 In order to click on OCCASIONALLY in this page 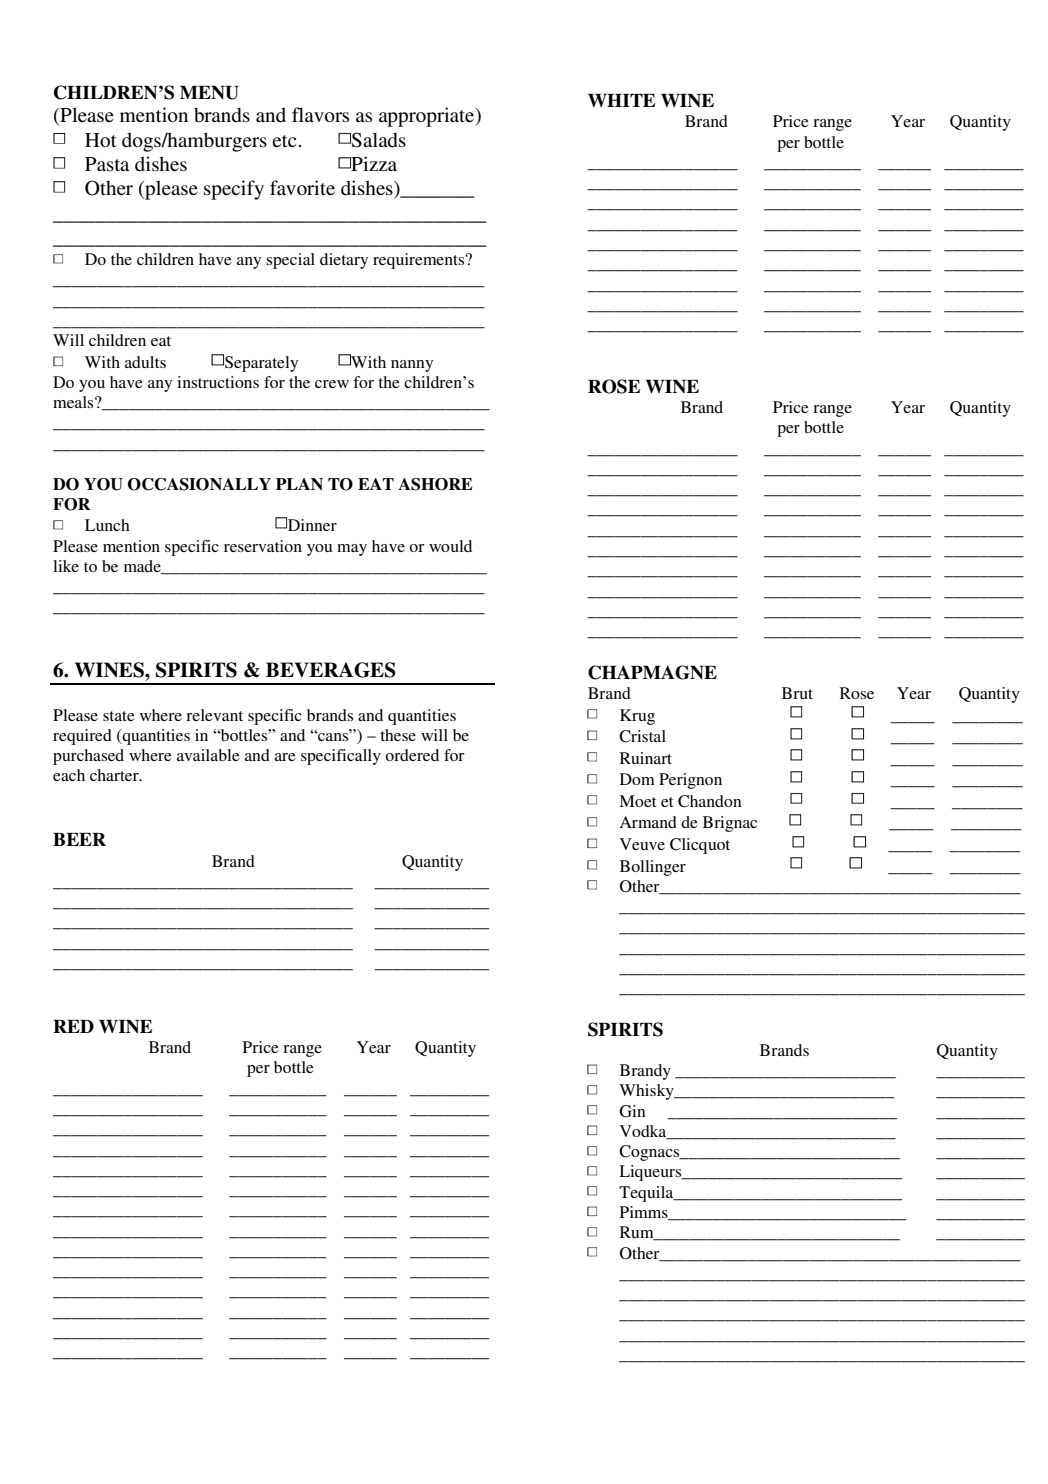, I will do `click(199, 484)`.
